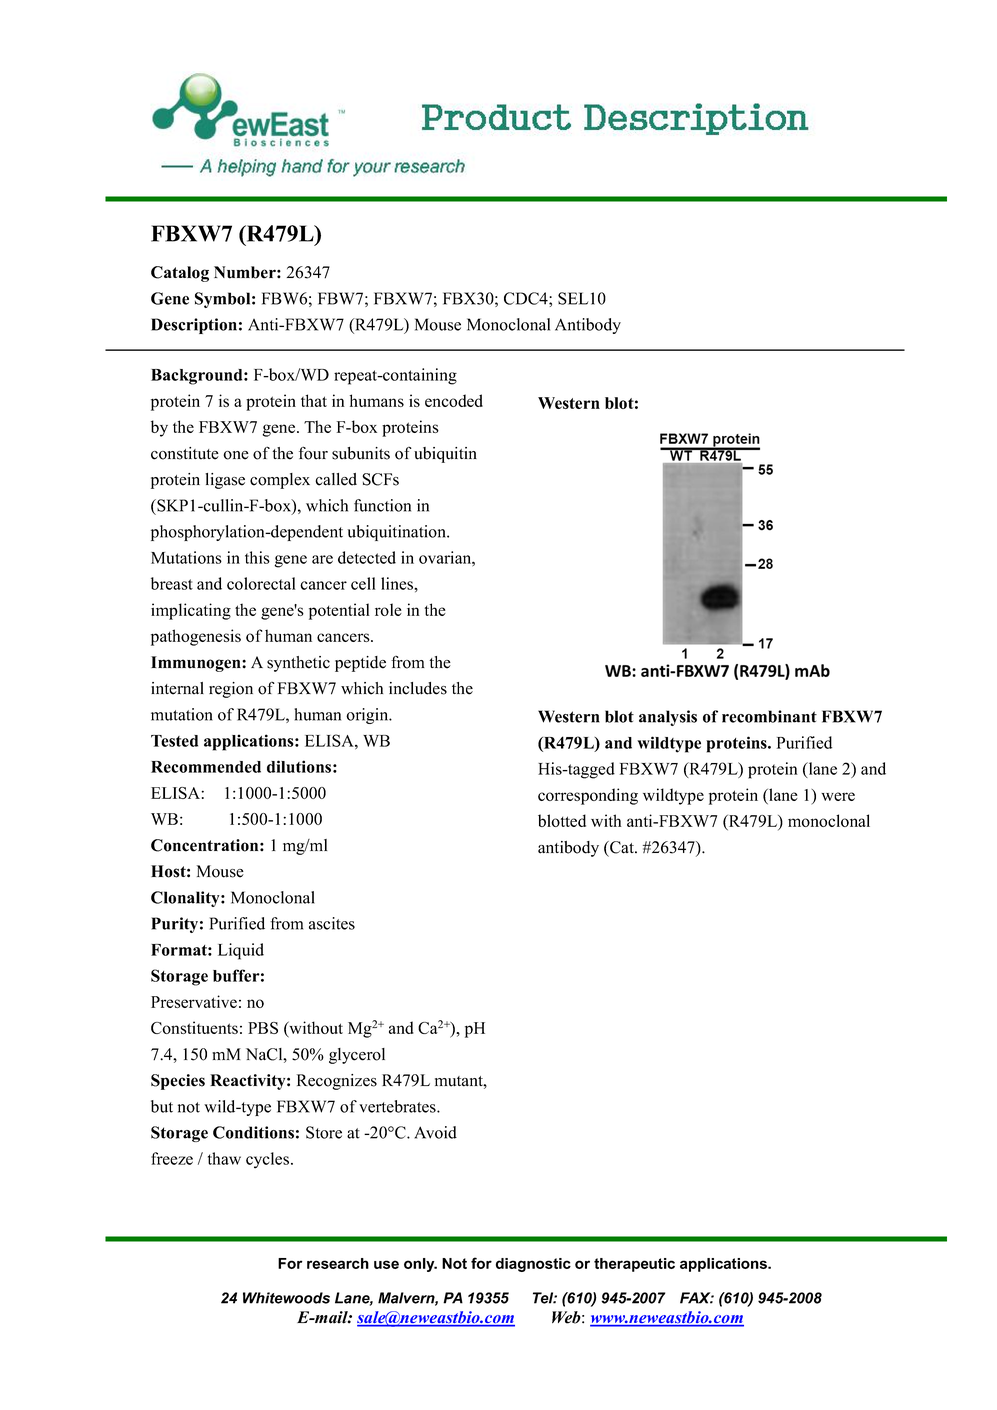 Image resolution: width=997 pixels, height=1410 pixels. What do you see at coordinates (838, 796) in the image?
I see `were` at bounding box center [838, 796].
